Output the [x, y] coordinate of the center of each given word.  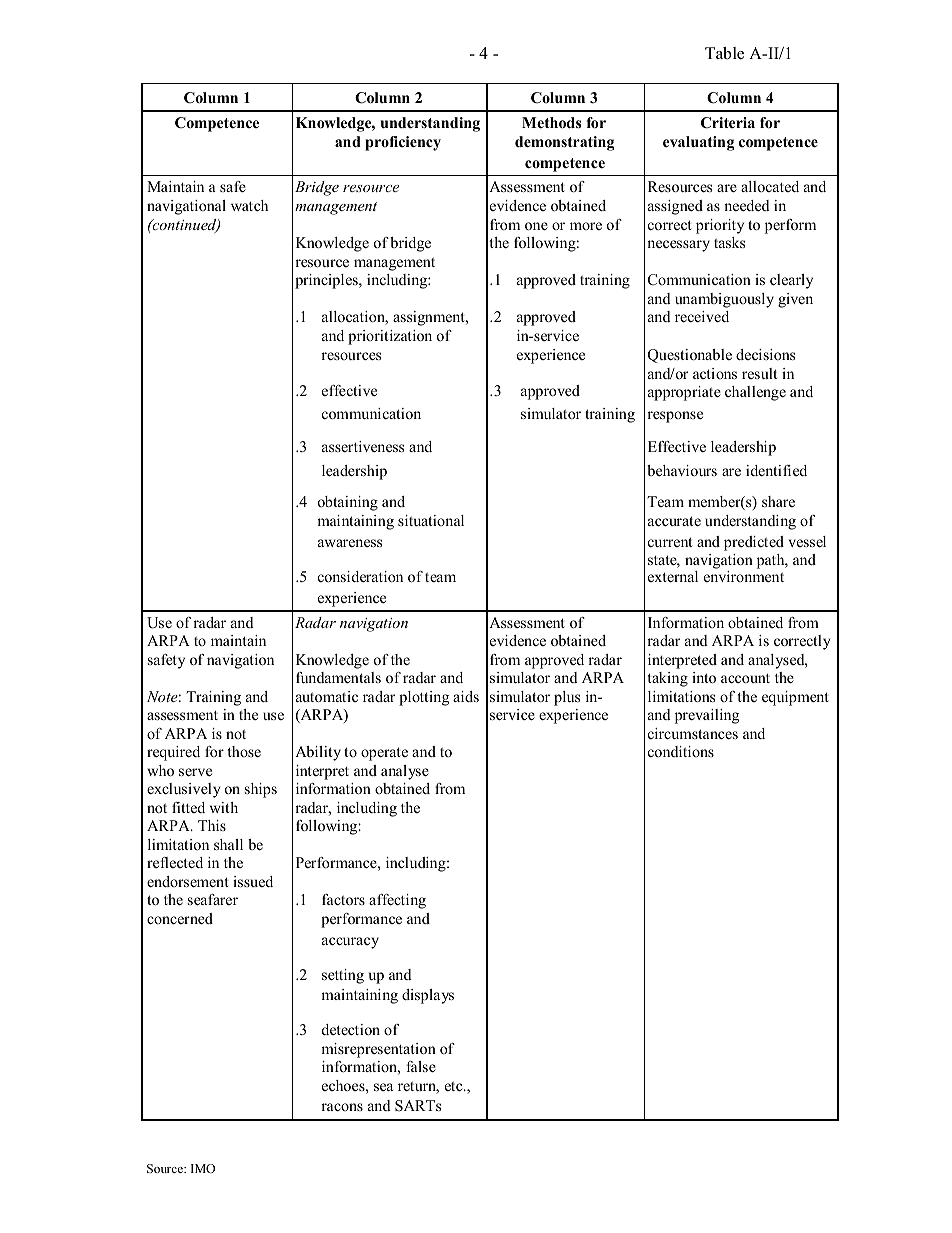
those [244, 751]
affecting [397, 901]
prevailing [707, 716]
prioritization [390, 337]
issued [253, 881]
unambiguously [724, 300]
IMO [203, 1168]
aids [466, 696]
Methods [551, 123]
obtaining [348, 503]
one [536, 226]
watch [249, 205]
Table [724, 53]
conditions [681, 751]
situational [431, 520]
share [778, 501]
